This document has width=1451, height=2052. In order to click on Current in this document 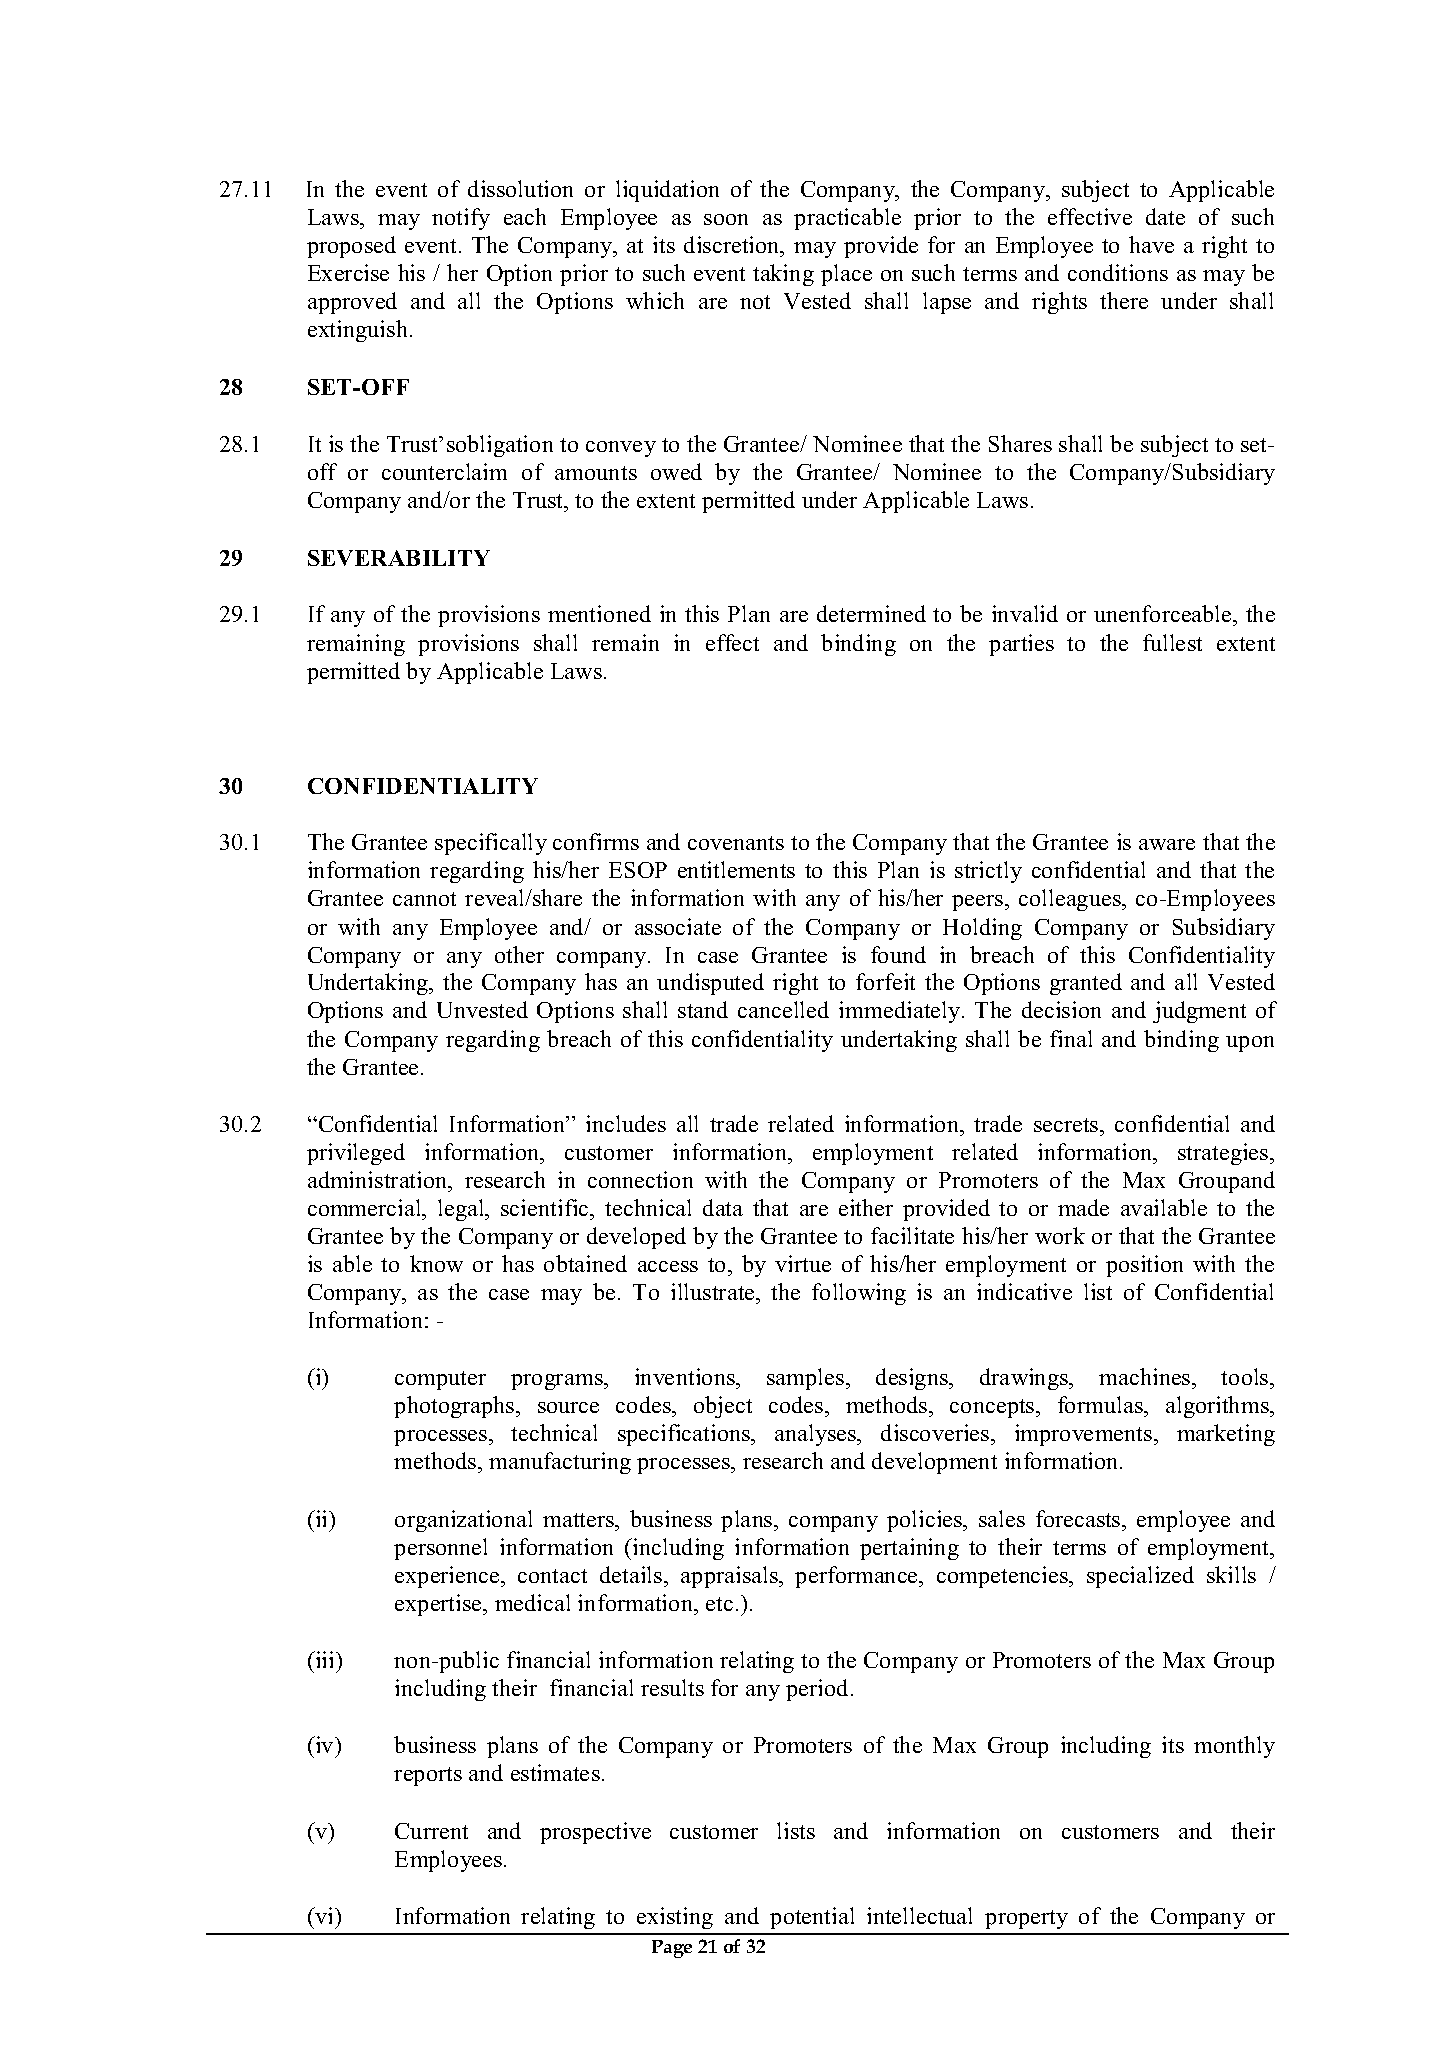, I will do `click(431, 1831)`.
